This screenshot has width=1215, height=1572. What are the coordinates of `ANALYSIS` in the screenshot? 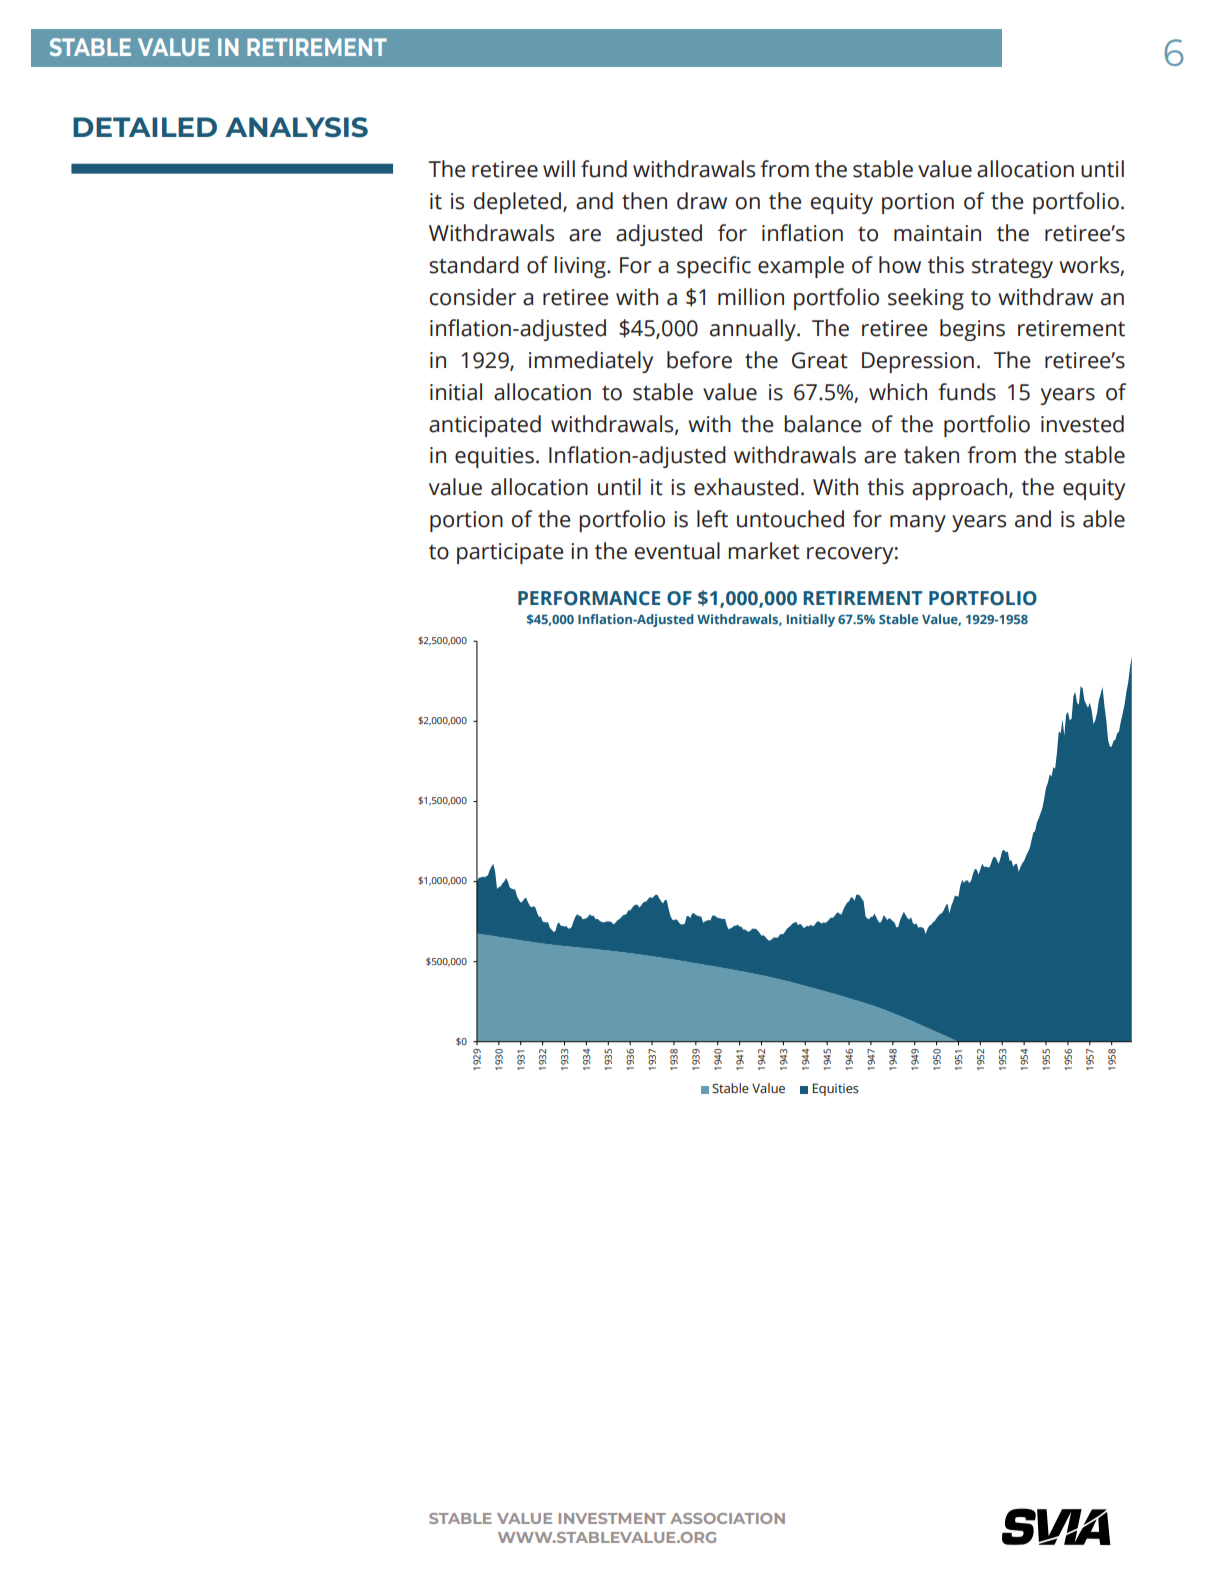 It's located at (296, 127).
